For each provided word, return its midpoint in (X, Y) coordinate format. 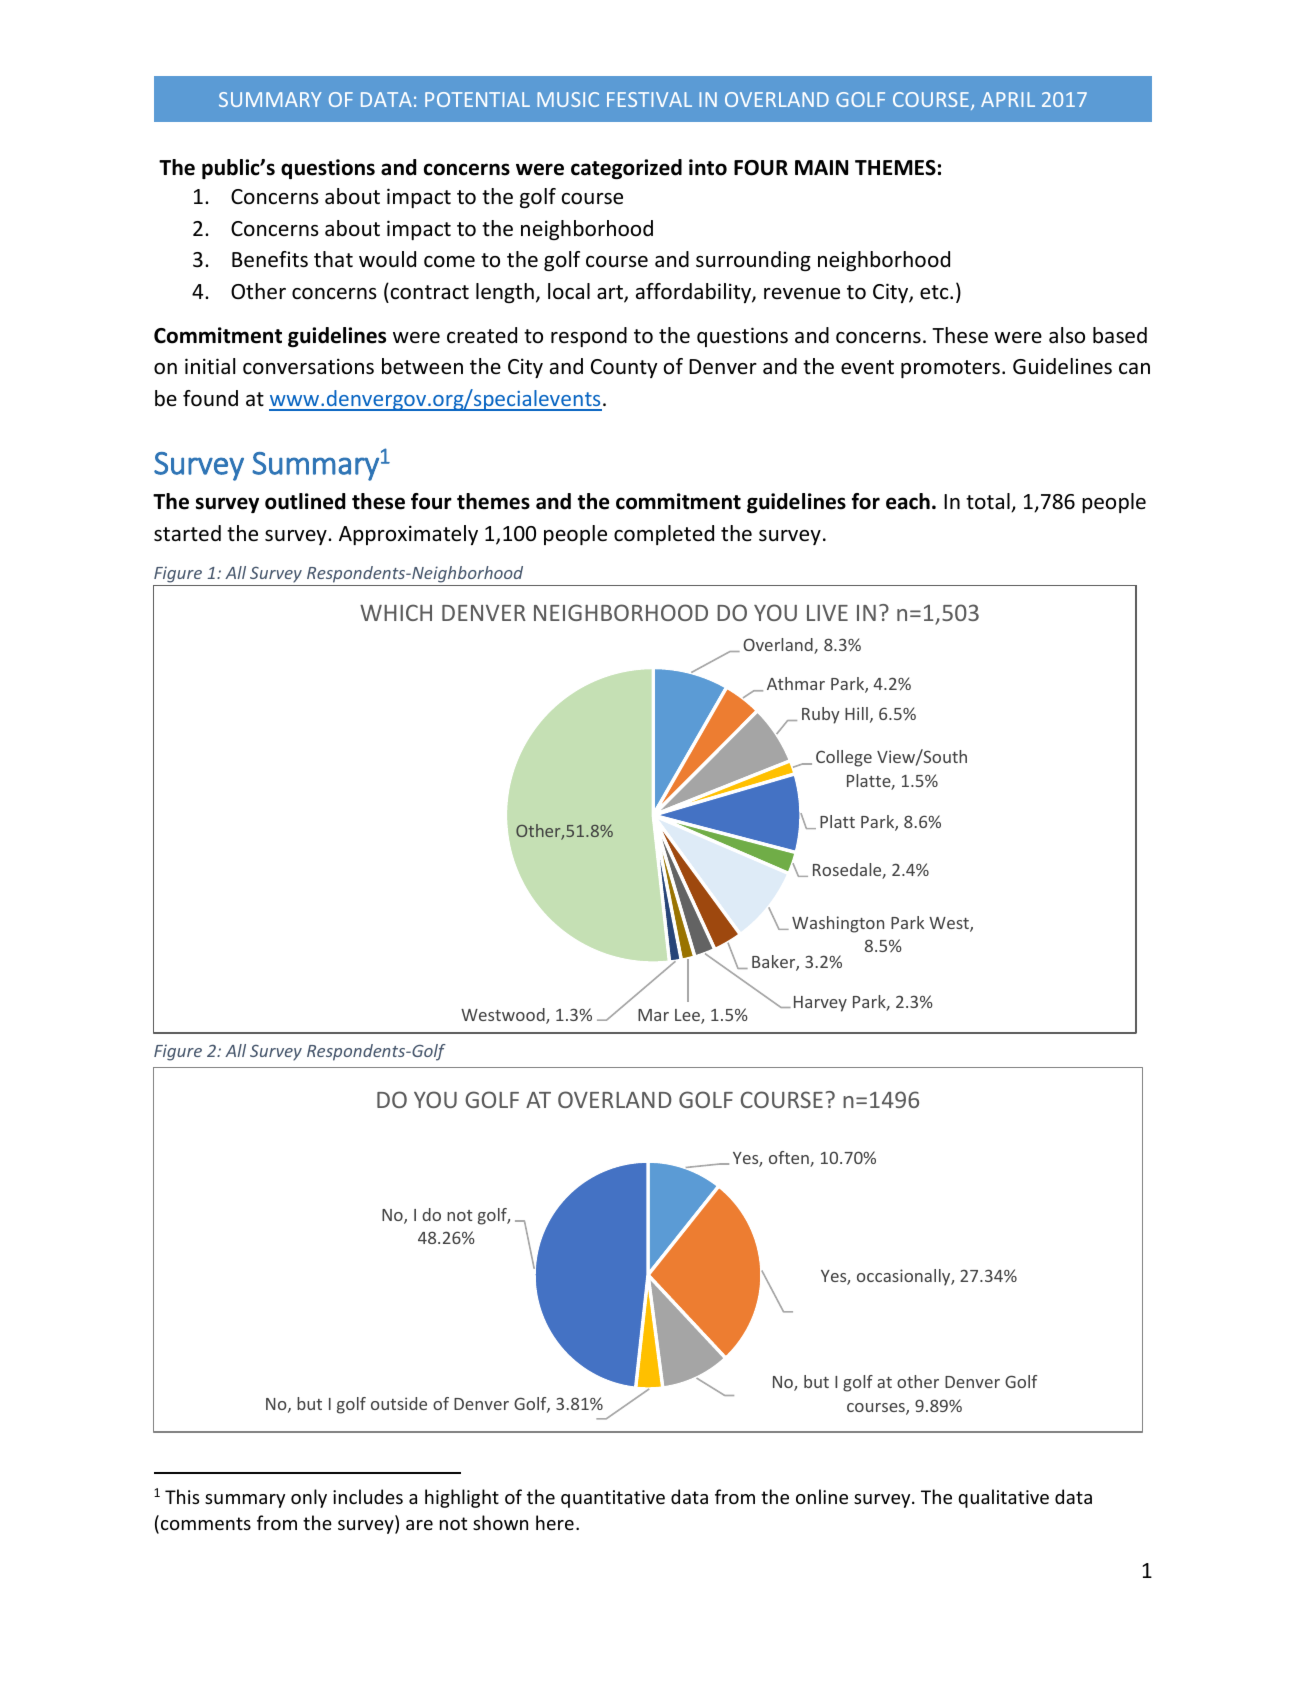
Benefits (270, 259)
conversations (308, 366)
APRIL (1008, 99)
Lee (688, 1016)
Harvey (820, 1004)
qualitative (1003, 1498)
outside (399, 1403)
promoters (950, 369)
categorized (626, 169)
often (790, 1159)
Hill (856, 713)
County (624, 368)
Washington (838, 924)
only (309, 1498)
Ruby (821, 715)
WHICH (396, 612)
